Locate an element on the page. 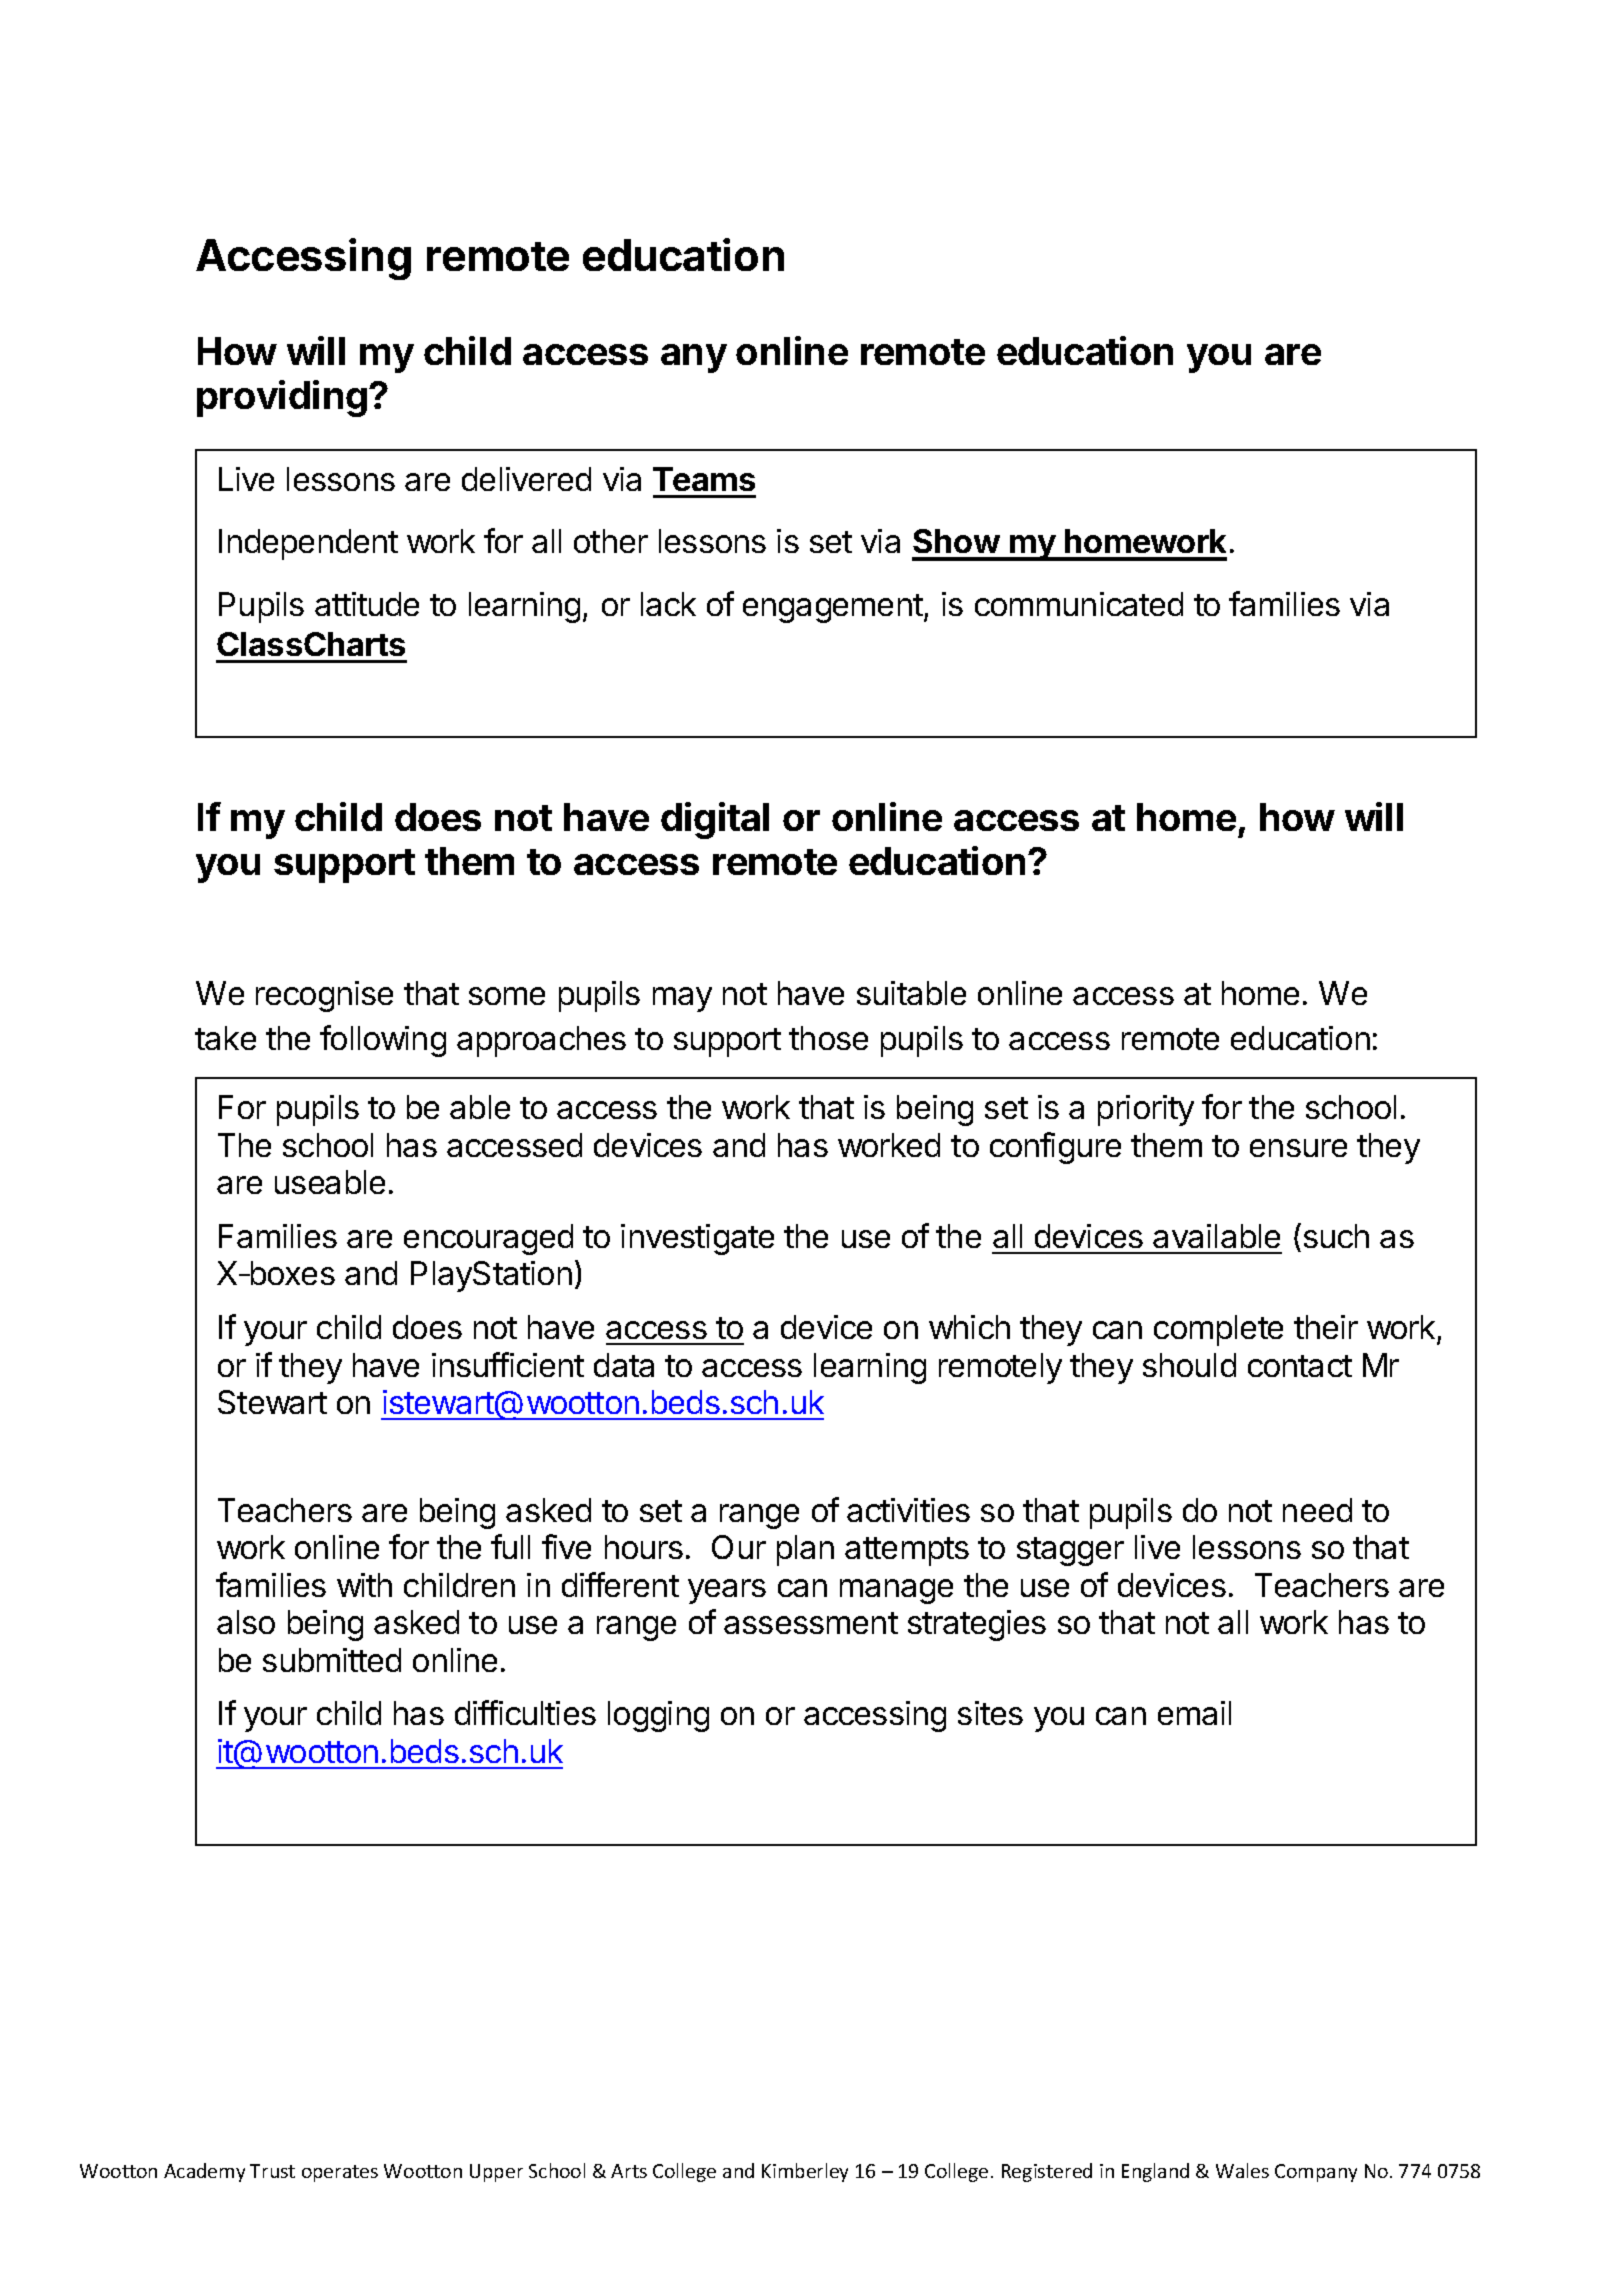 This image has height=2287, width=1617. providing is located at coordinates (282, 398).
